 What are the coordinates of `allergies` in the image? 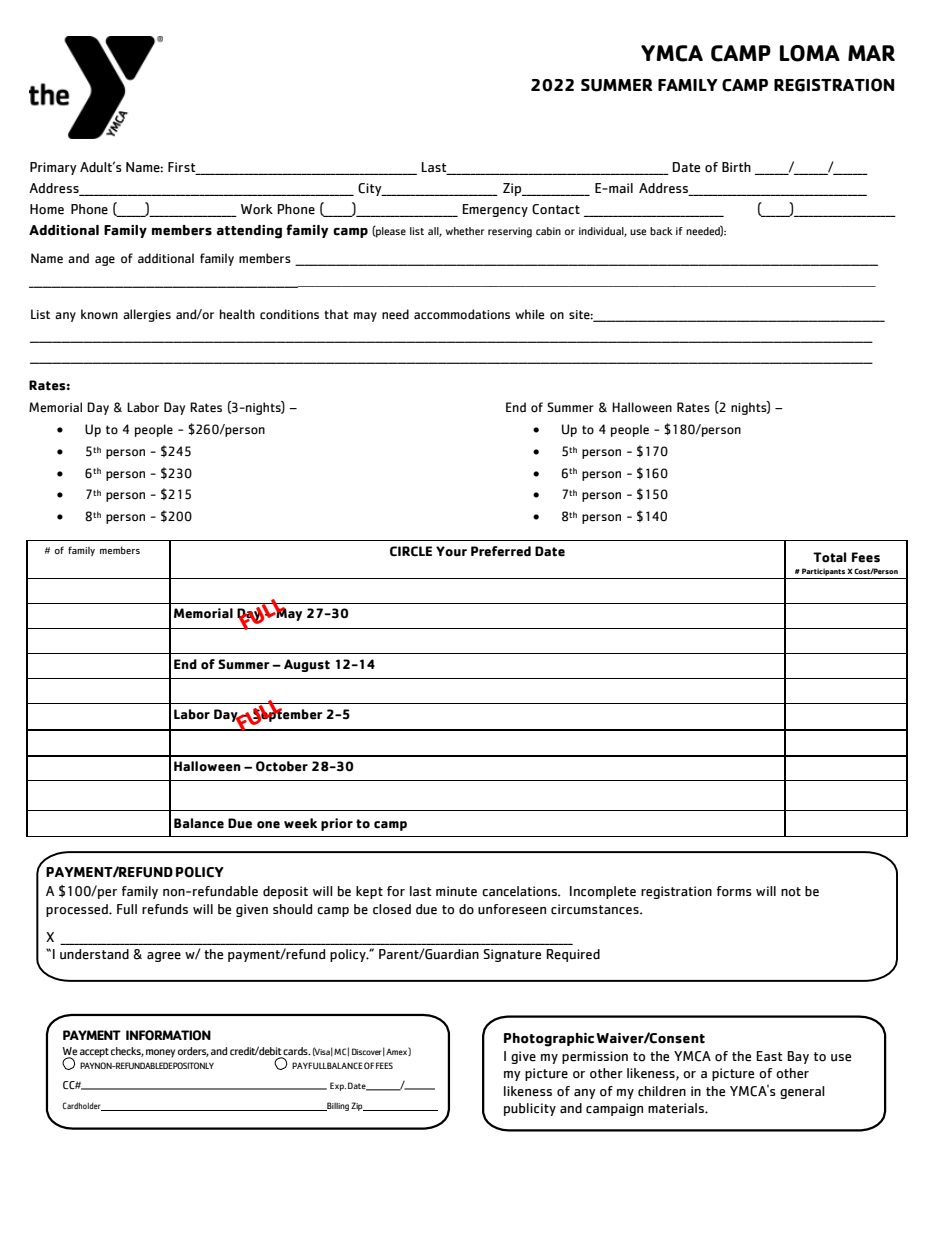 It's located at (147, 315).
